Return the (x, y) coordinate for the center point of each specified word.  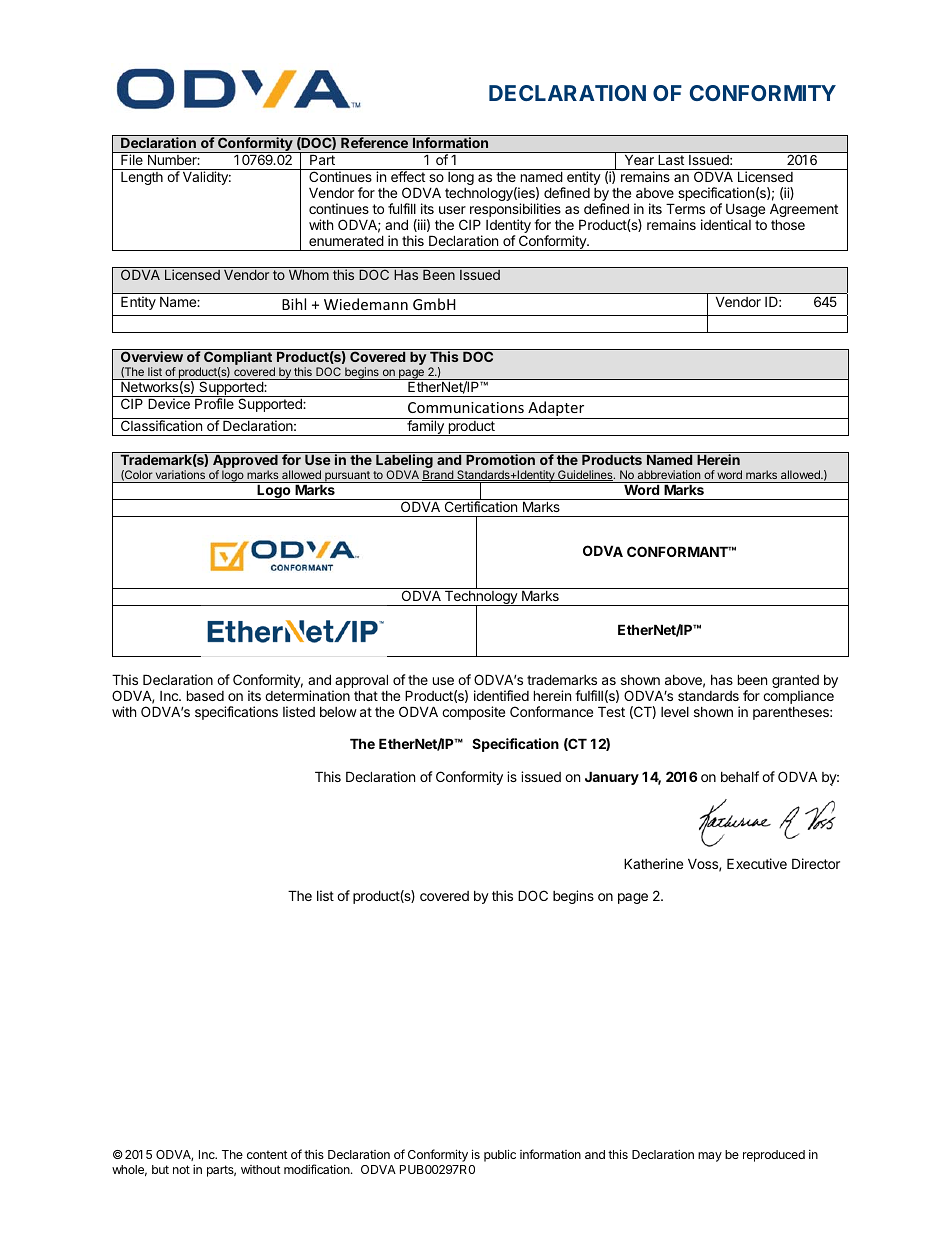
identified (501, 695)
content (267, 1154)
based (205, 695)
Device (169, 403)
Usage (745, 211)
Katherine (653, 863)
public (500, 1155)
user (452, 210)
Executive (757, 863)
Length (142, 178)
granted (795, 683)
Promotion (500, 459)
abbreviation (669, 474)
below (338, 712)
